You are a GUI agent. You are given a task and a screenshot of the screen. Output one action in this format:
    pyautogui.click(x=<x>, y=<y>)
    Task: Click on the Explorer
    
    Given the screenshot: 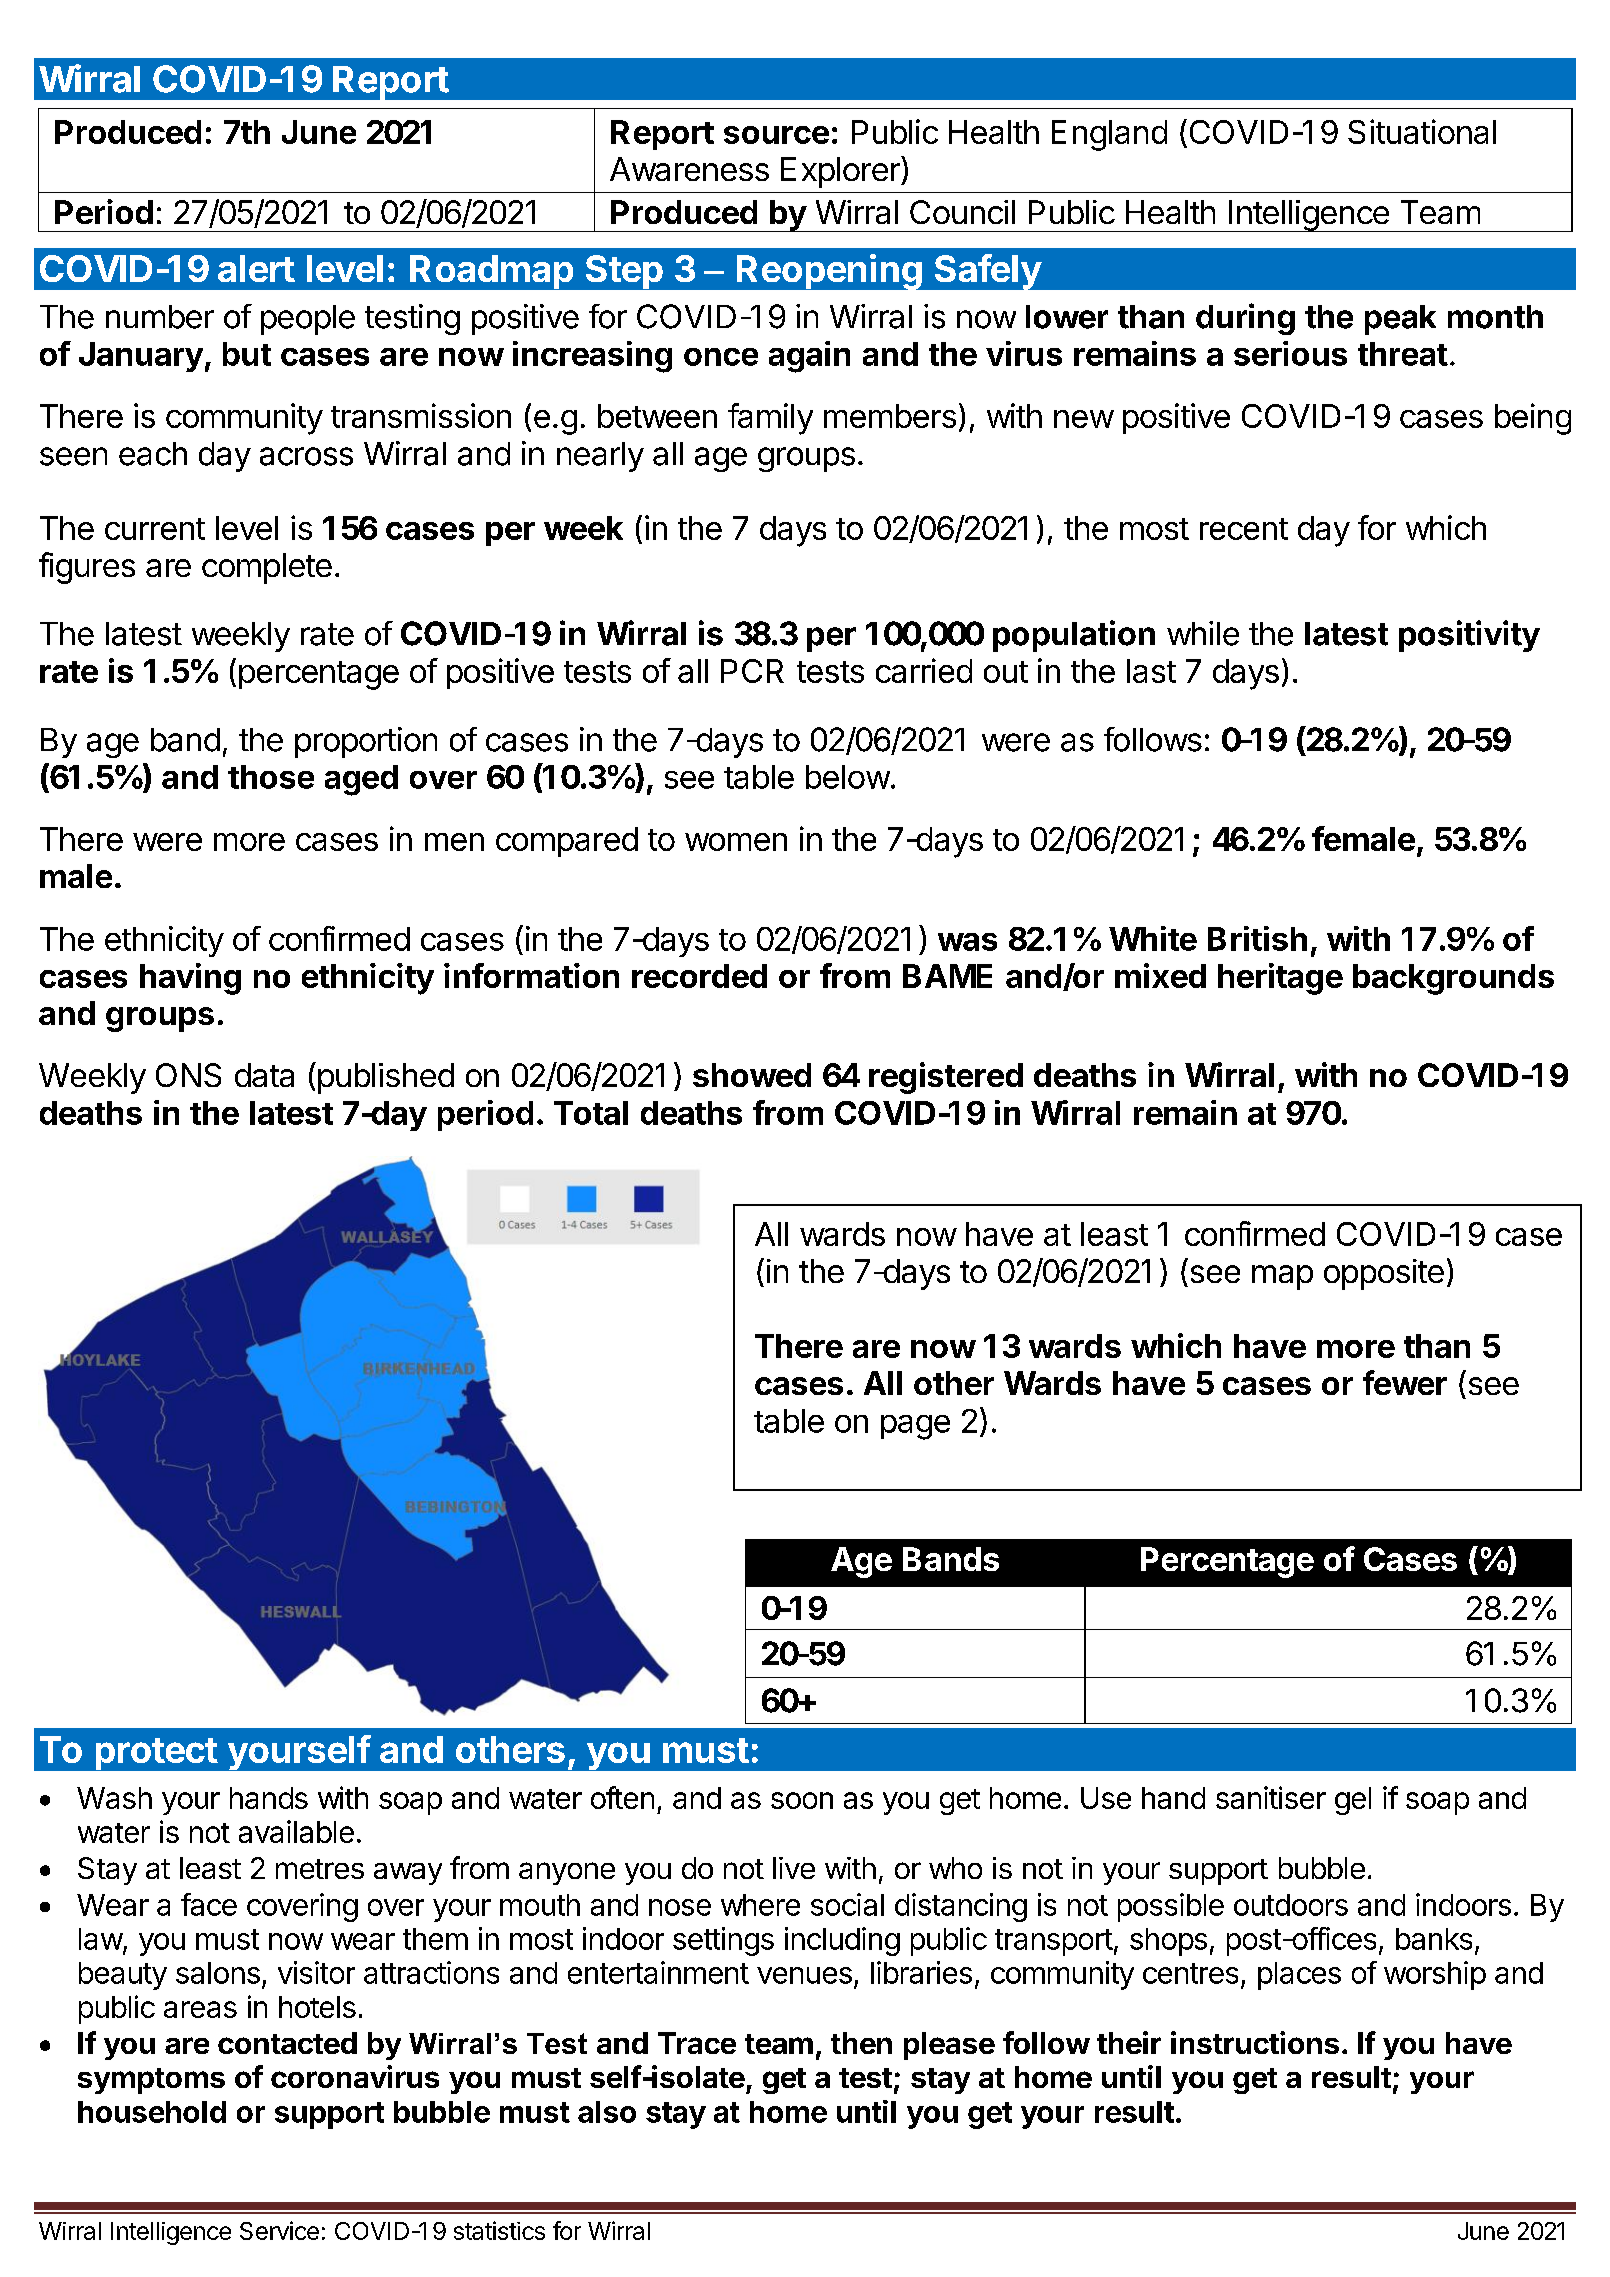 What is the action you would take?
    pyautogui.click(x=841, y=172)
